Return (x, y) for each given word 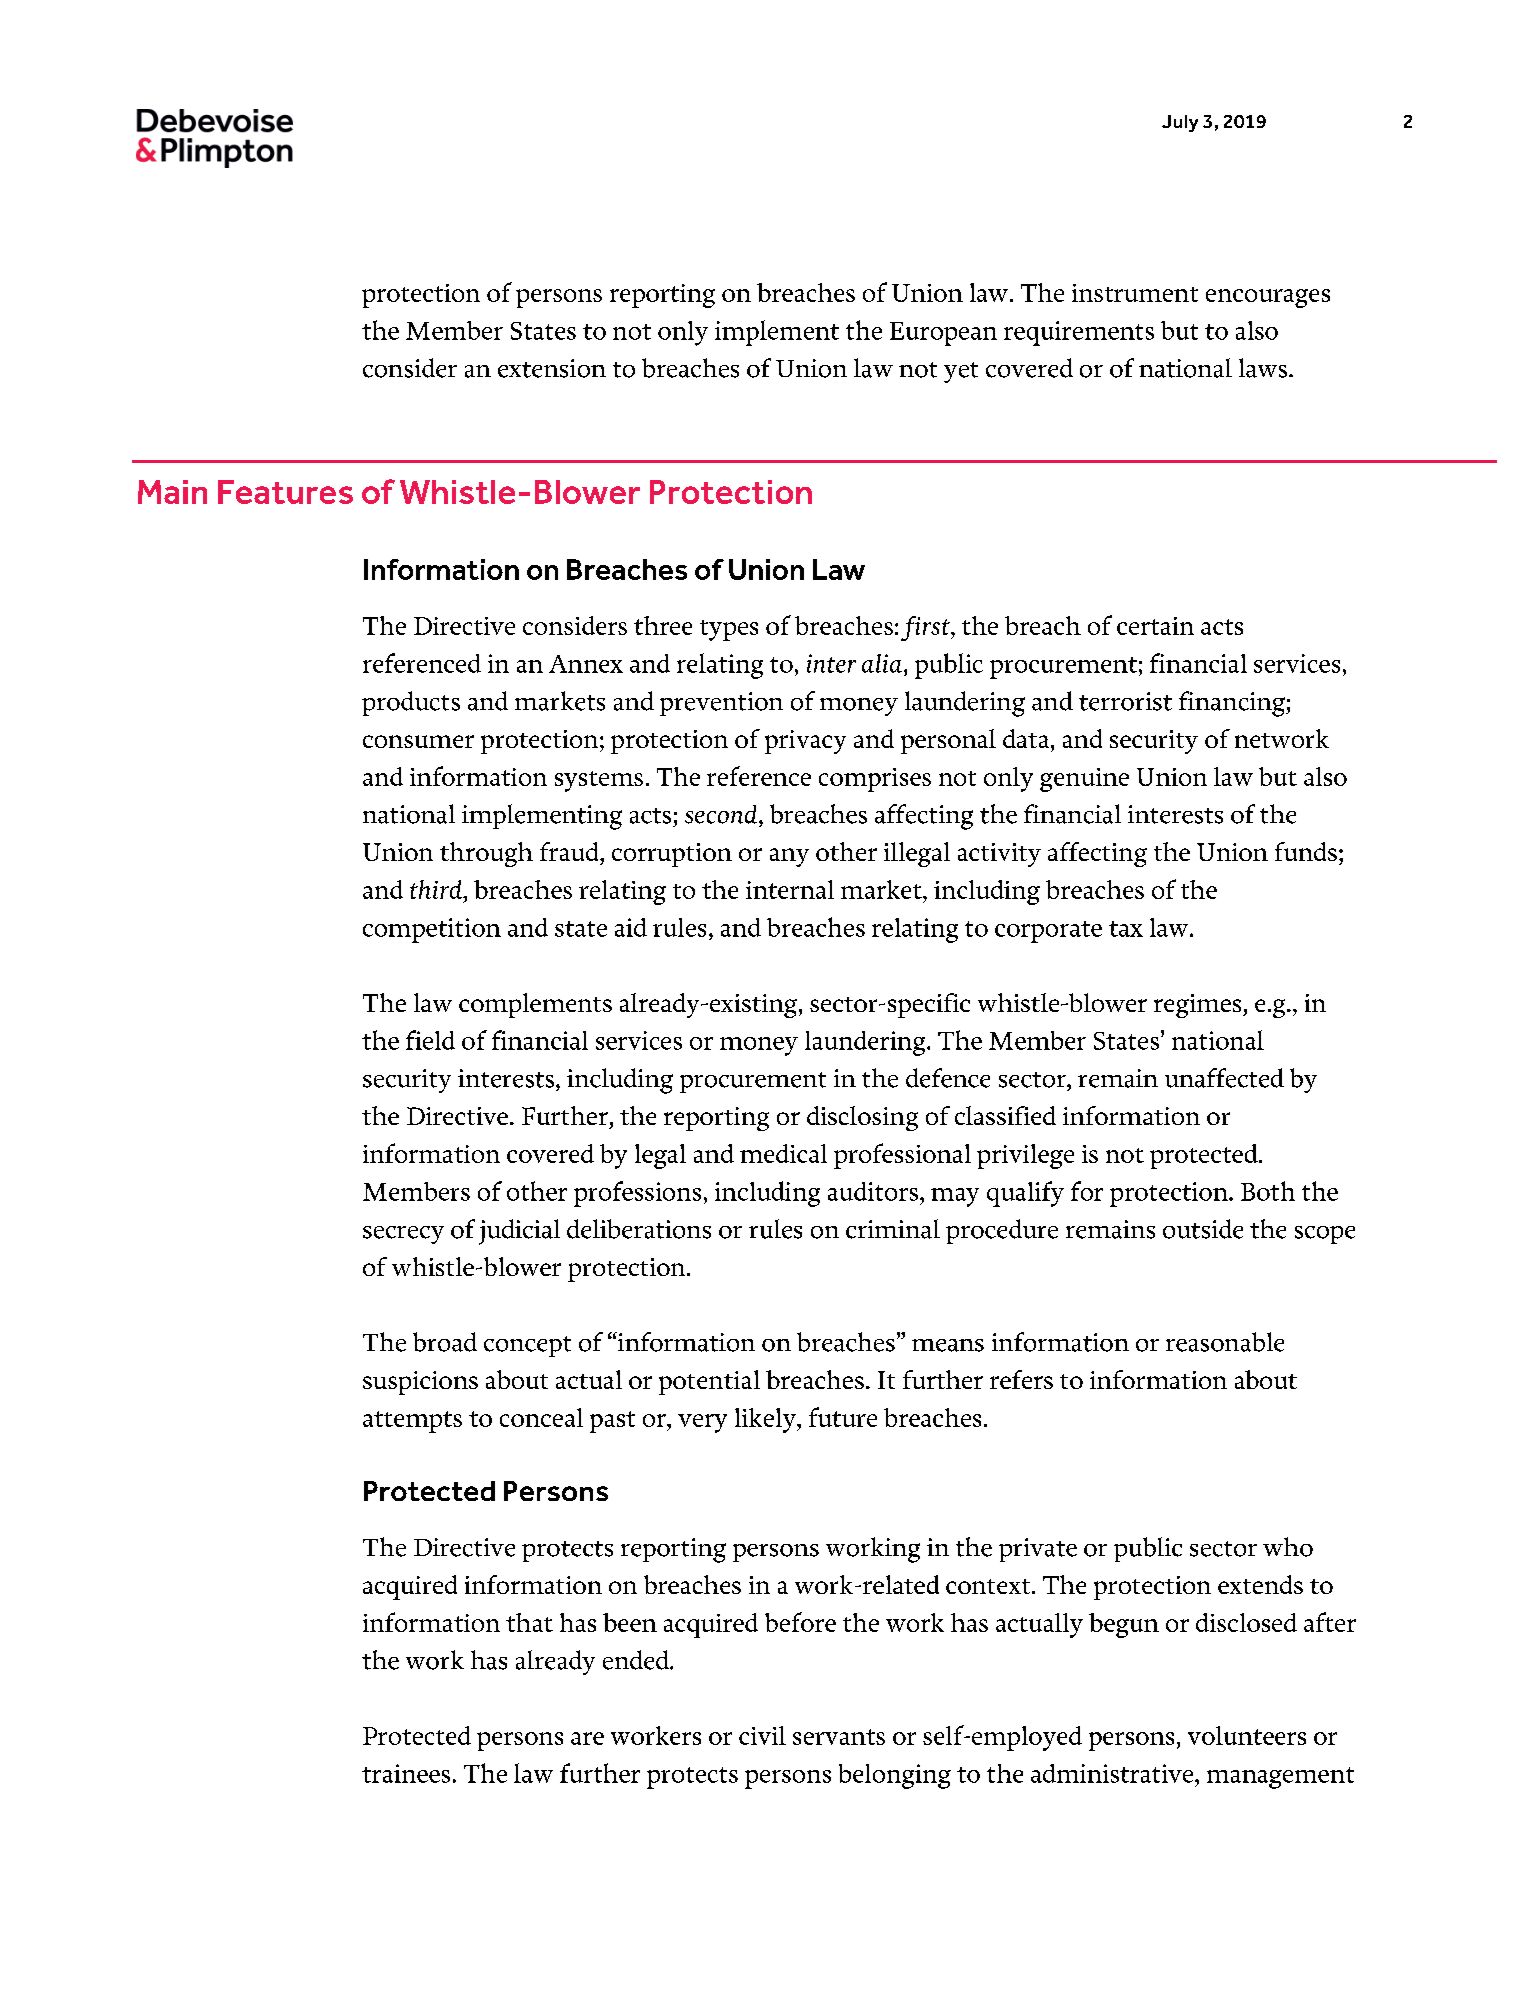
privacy (805, 742)
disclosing (862, 1118)
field (430, 1040)
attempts (412, 1422)
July (1180, 123)
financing (1233, 704)
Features (285, 492)
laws (1263, 368)
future (843, 1417)
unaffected (1224, 1078)
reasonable (1225, 1342)
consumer (418, 741)
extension (552, 368)
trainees (406, 1773)
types (729, 630)
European (943, 334)
